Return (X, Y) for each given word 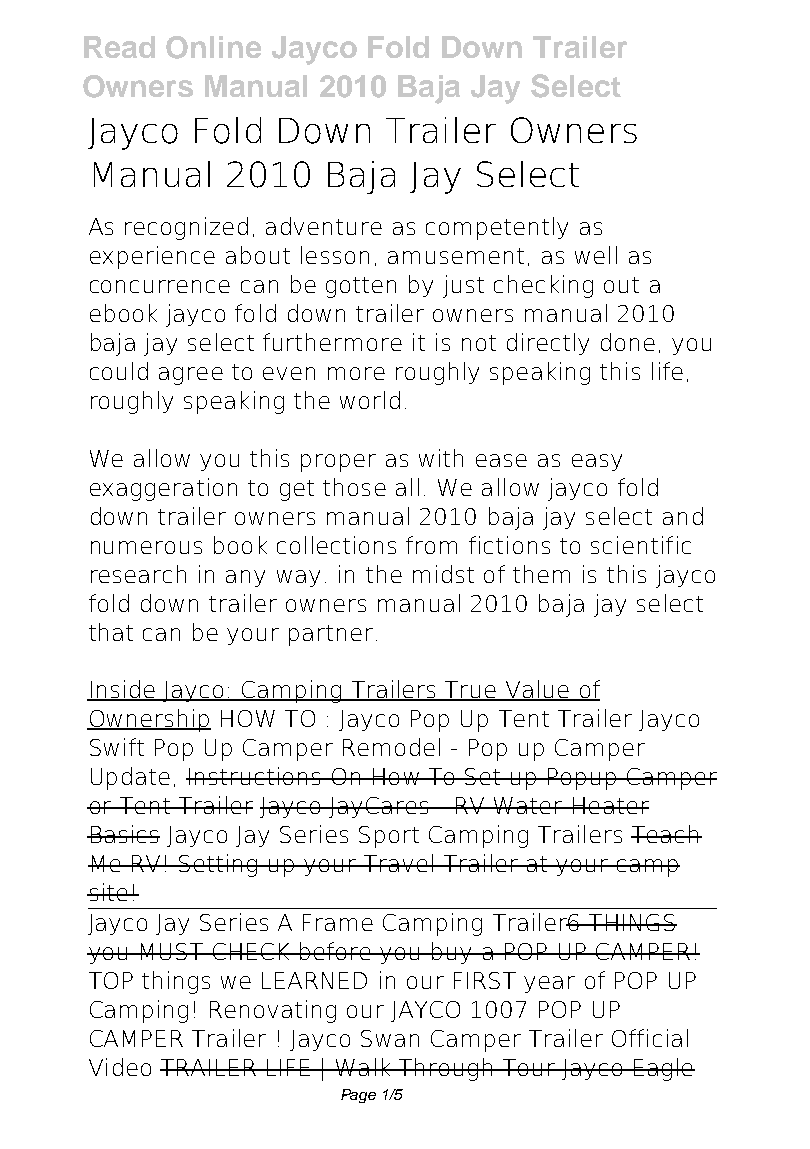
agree (191, 376)
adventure (324, 226)
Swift (117, 747)
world (370, 400)
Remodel (391, 747)
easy (597, 462)
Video (120, 1067)
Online (213, 47)
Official (650, 1038)
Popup (582, 779)
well (596, 255)
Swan (390, 1038)
